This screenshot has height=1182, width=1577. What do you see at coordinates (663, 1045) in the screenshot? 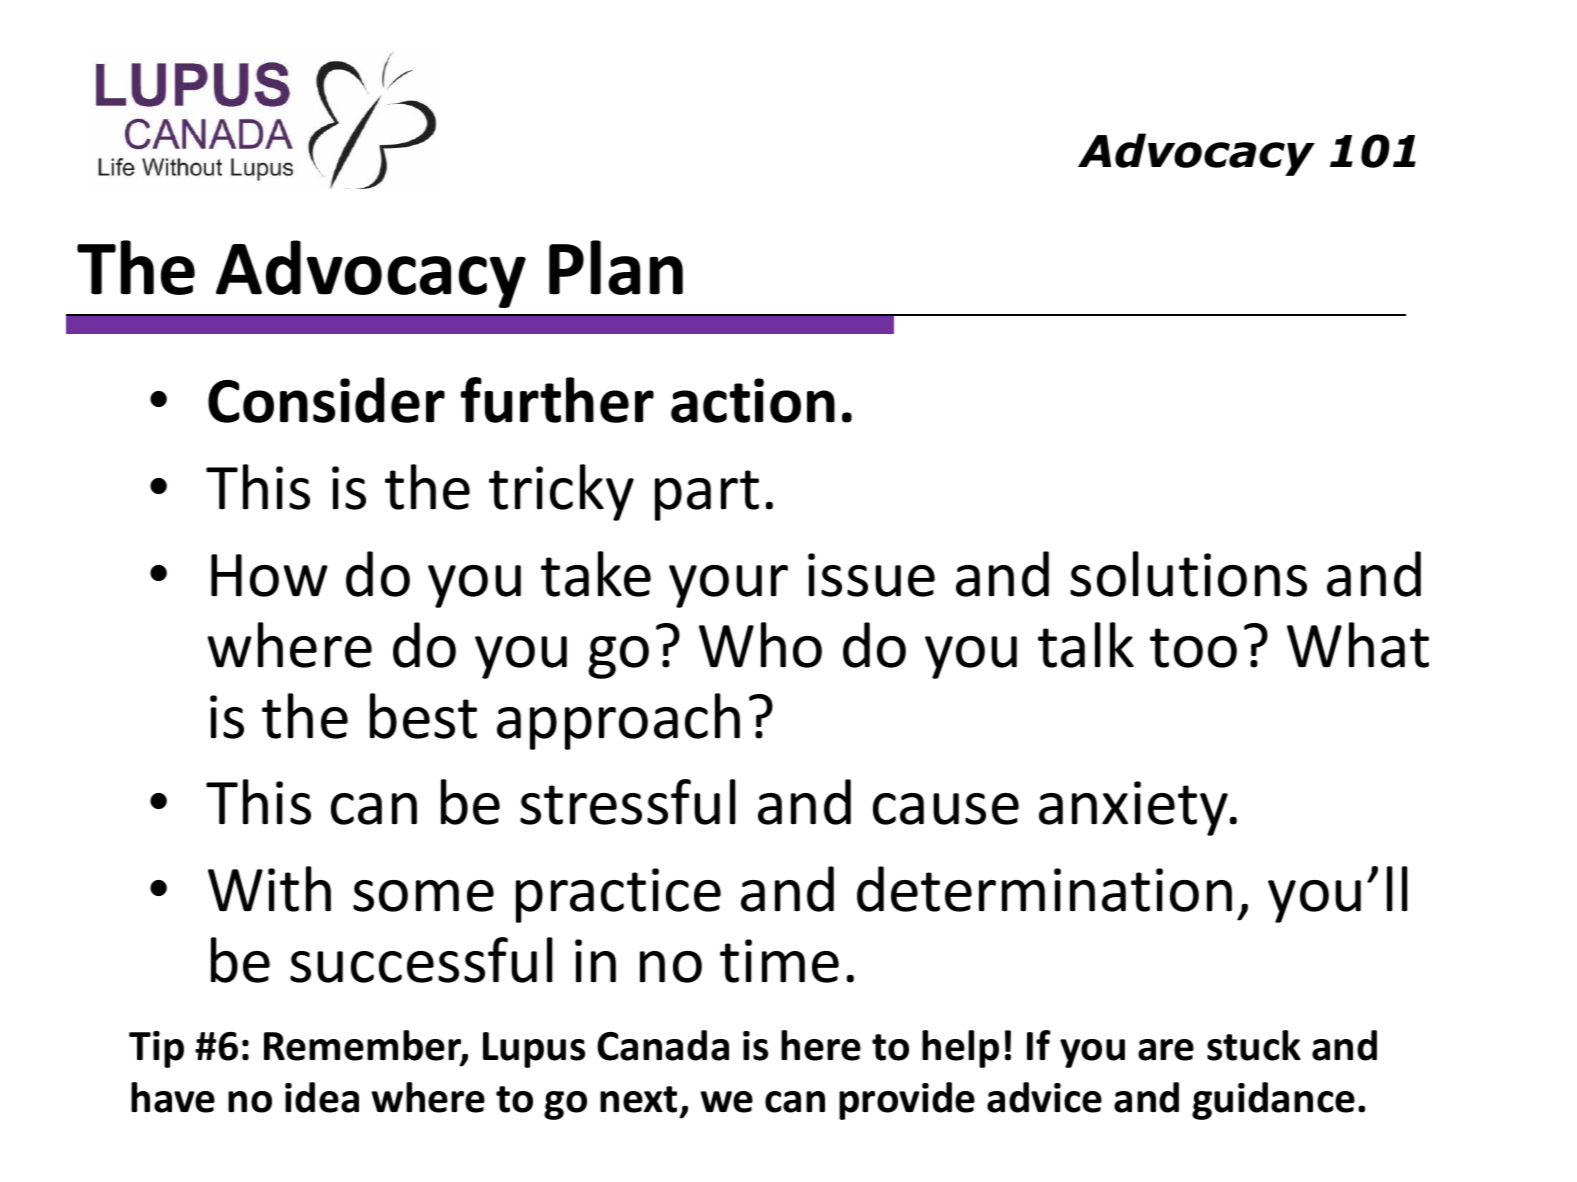
I see `Canada` at bounding box center [663, 1045].
